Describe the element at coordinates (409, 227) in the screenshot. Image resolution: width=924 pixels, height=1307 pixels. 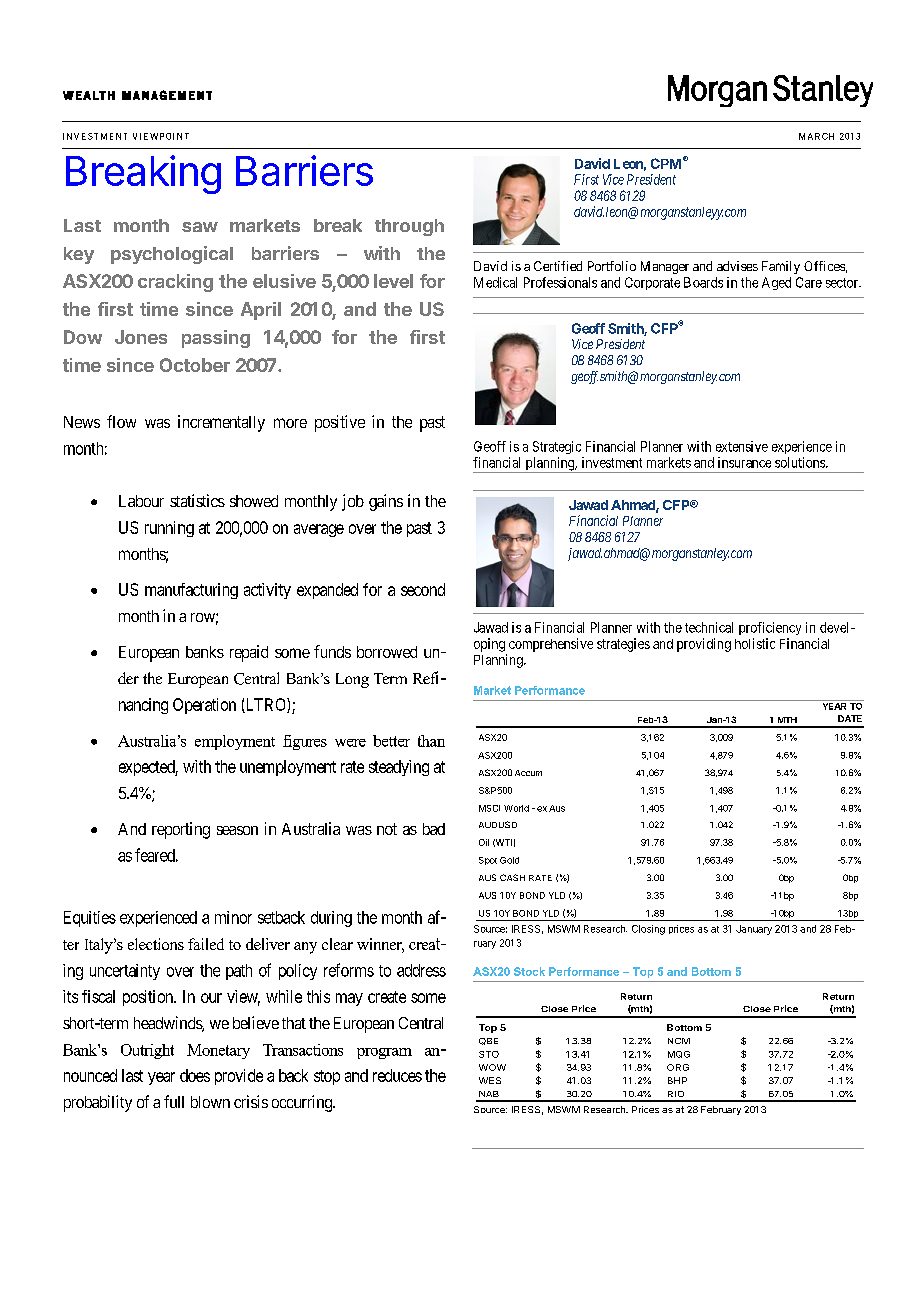
I see `through` at that location.
